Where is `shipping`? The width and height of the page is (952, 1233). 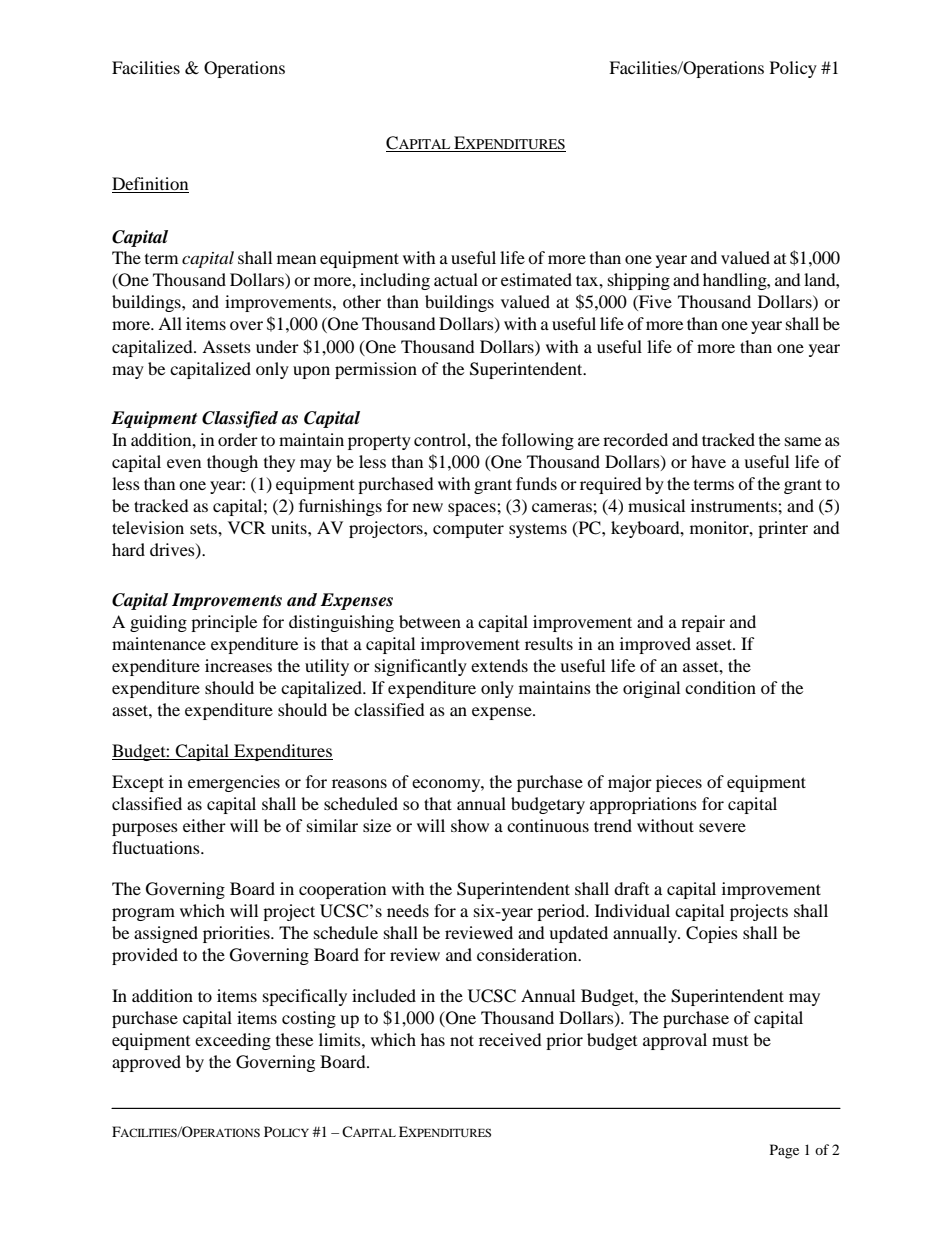 shipping is located at coordinates (639, 281).
